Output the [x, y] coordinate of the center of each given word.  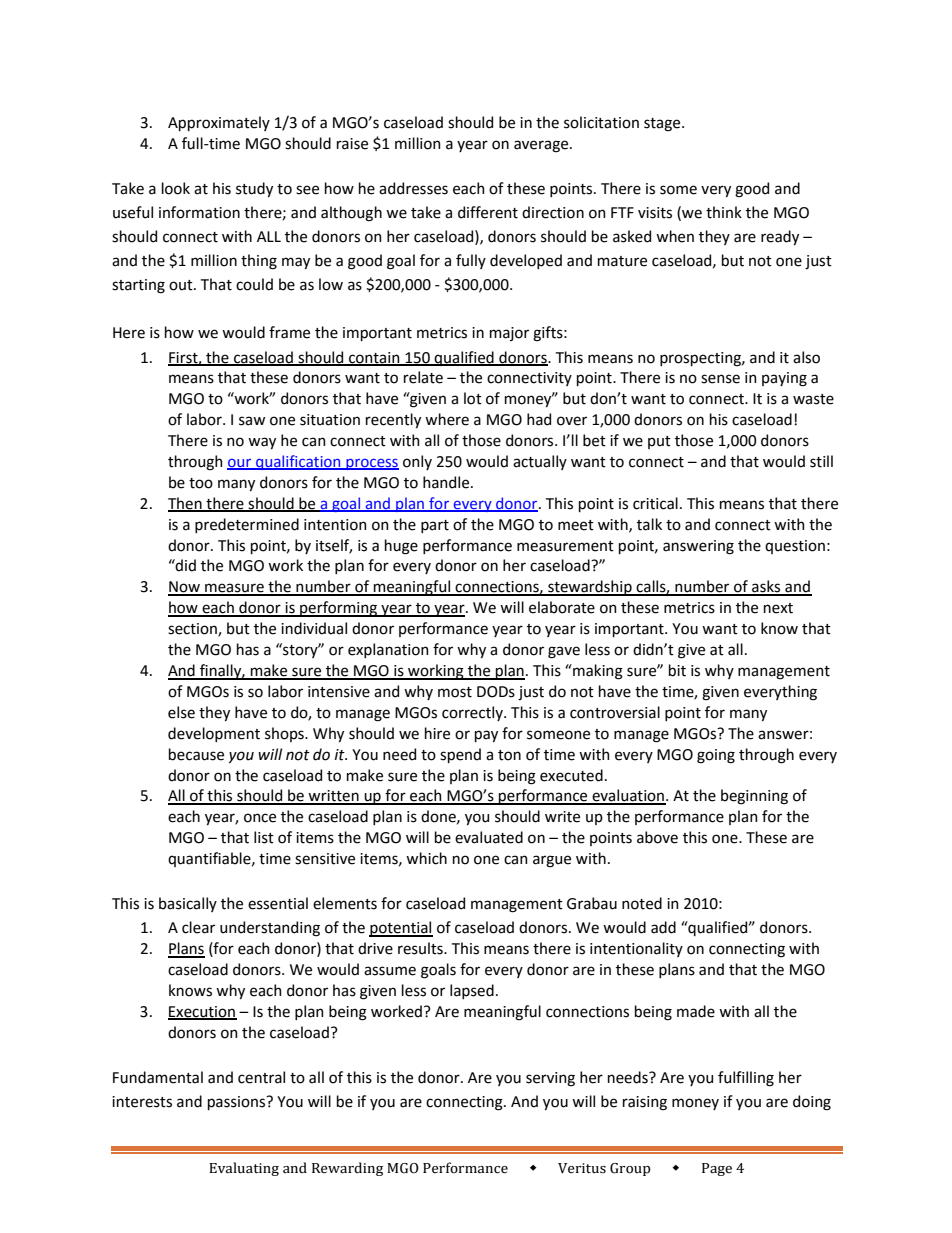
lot [473, 398]
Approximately [219, 123]
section [193, 630]
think [724, 212]
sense [720, 379]
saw [252, 421]
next [778, 608]
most [455, 692]
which [426, 858]
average [542, 146]
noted [642, 903]
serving [550, 1079]
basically [188, 904]
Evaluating [244, 1169]
